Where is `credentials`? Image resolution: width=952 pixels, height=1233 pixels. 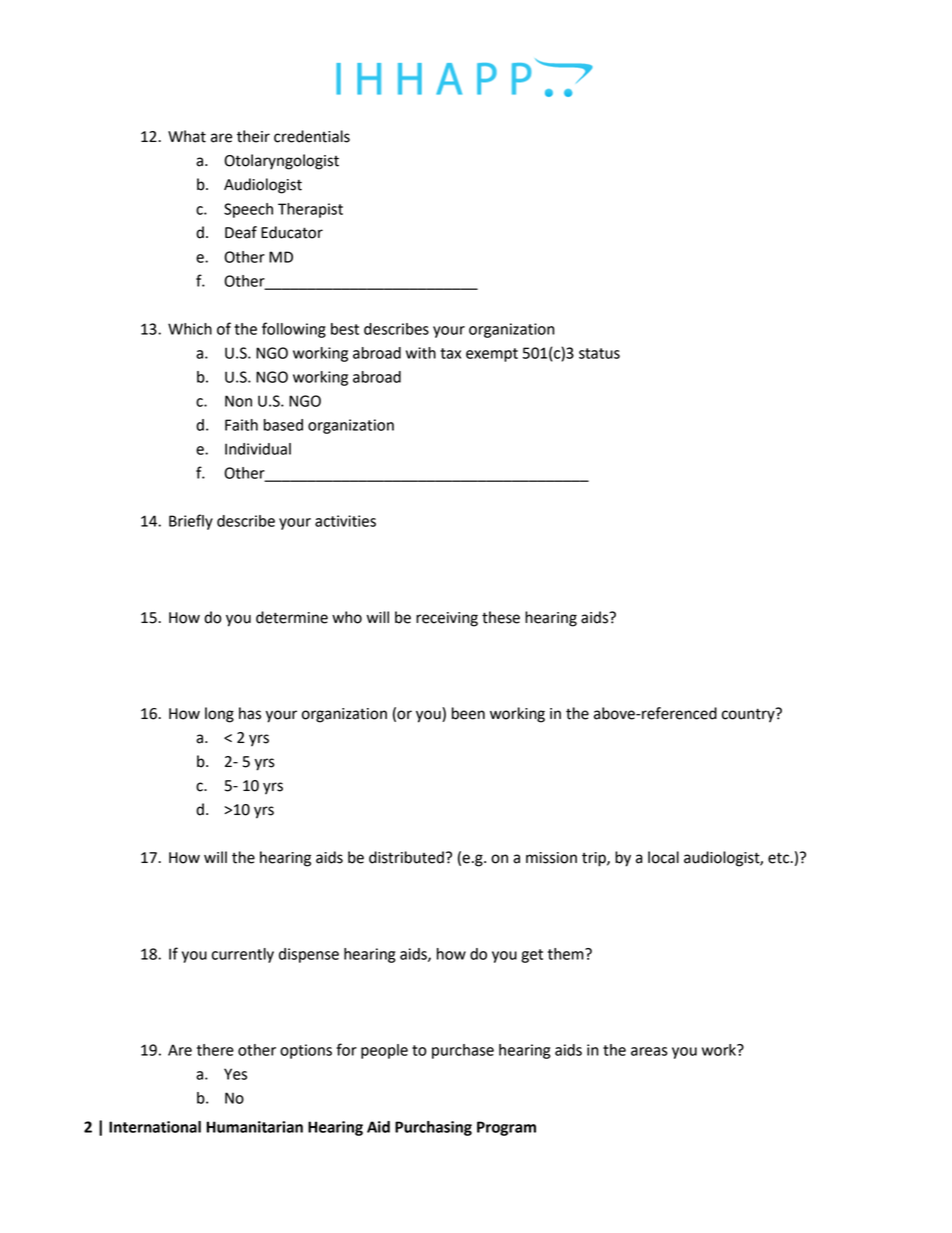
credentials is located at coordinates (312, 136).
